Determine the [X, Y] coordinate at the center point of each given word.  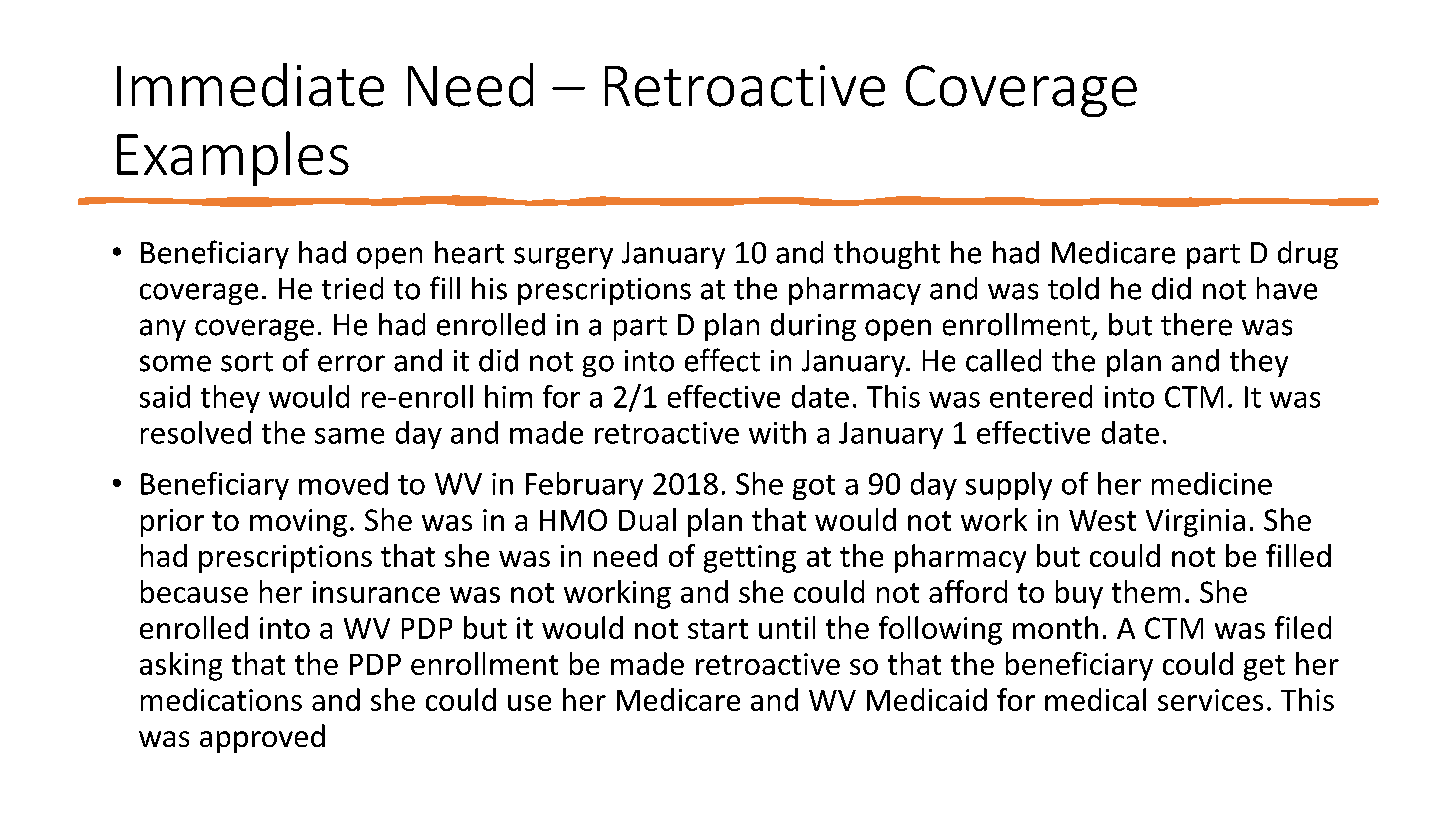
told [1073, 288]
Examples [233, 158]
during [813, 327]
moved [343, 483]
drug [1308, 255]
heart [469, 252]
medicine [1212, 483]
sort [247, 362]
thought [887, 255]
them [1146, 591]
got [814, 487]
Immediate [250, 85]
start [718, 629]
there [1196, 324]
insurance [376, 592]
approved [262, 738]
